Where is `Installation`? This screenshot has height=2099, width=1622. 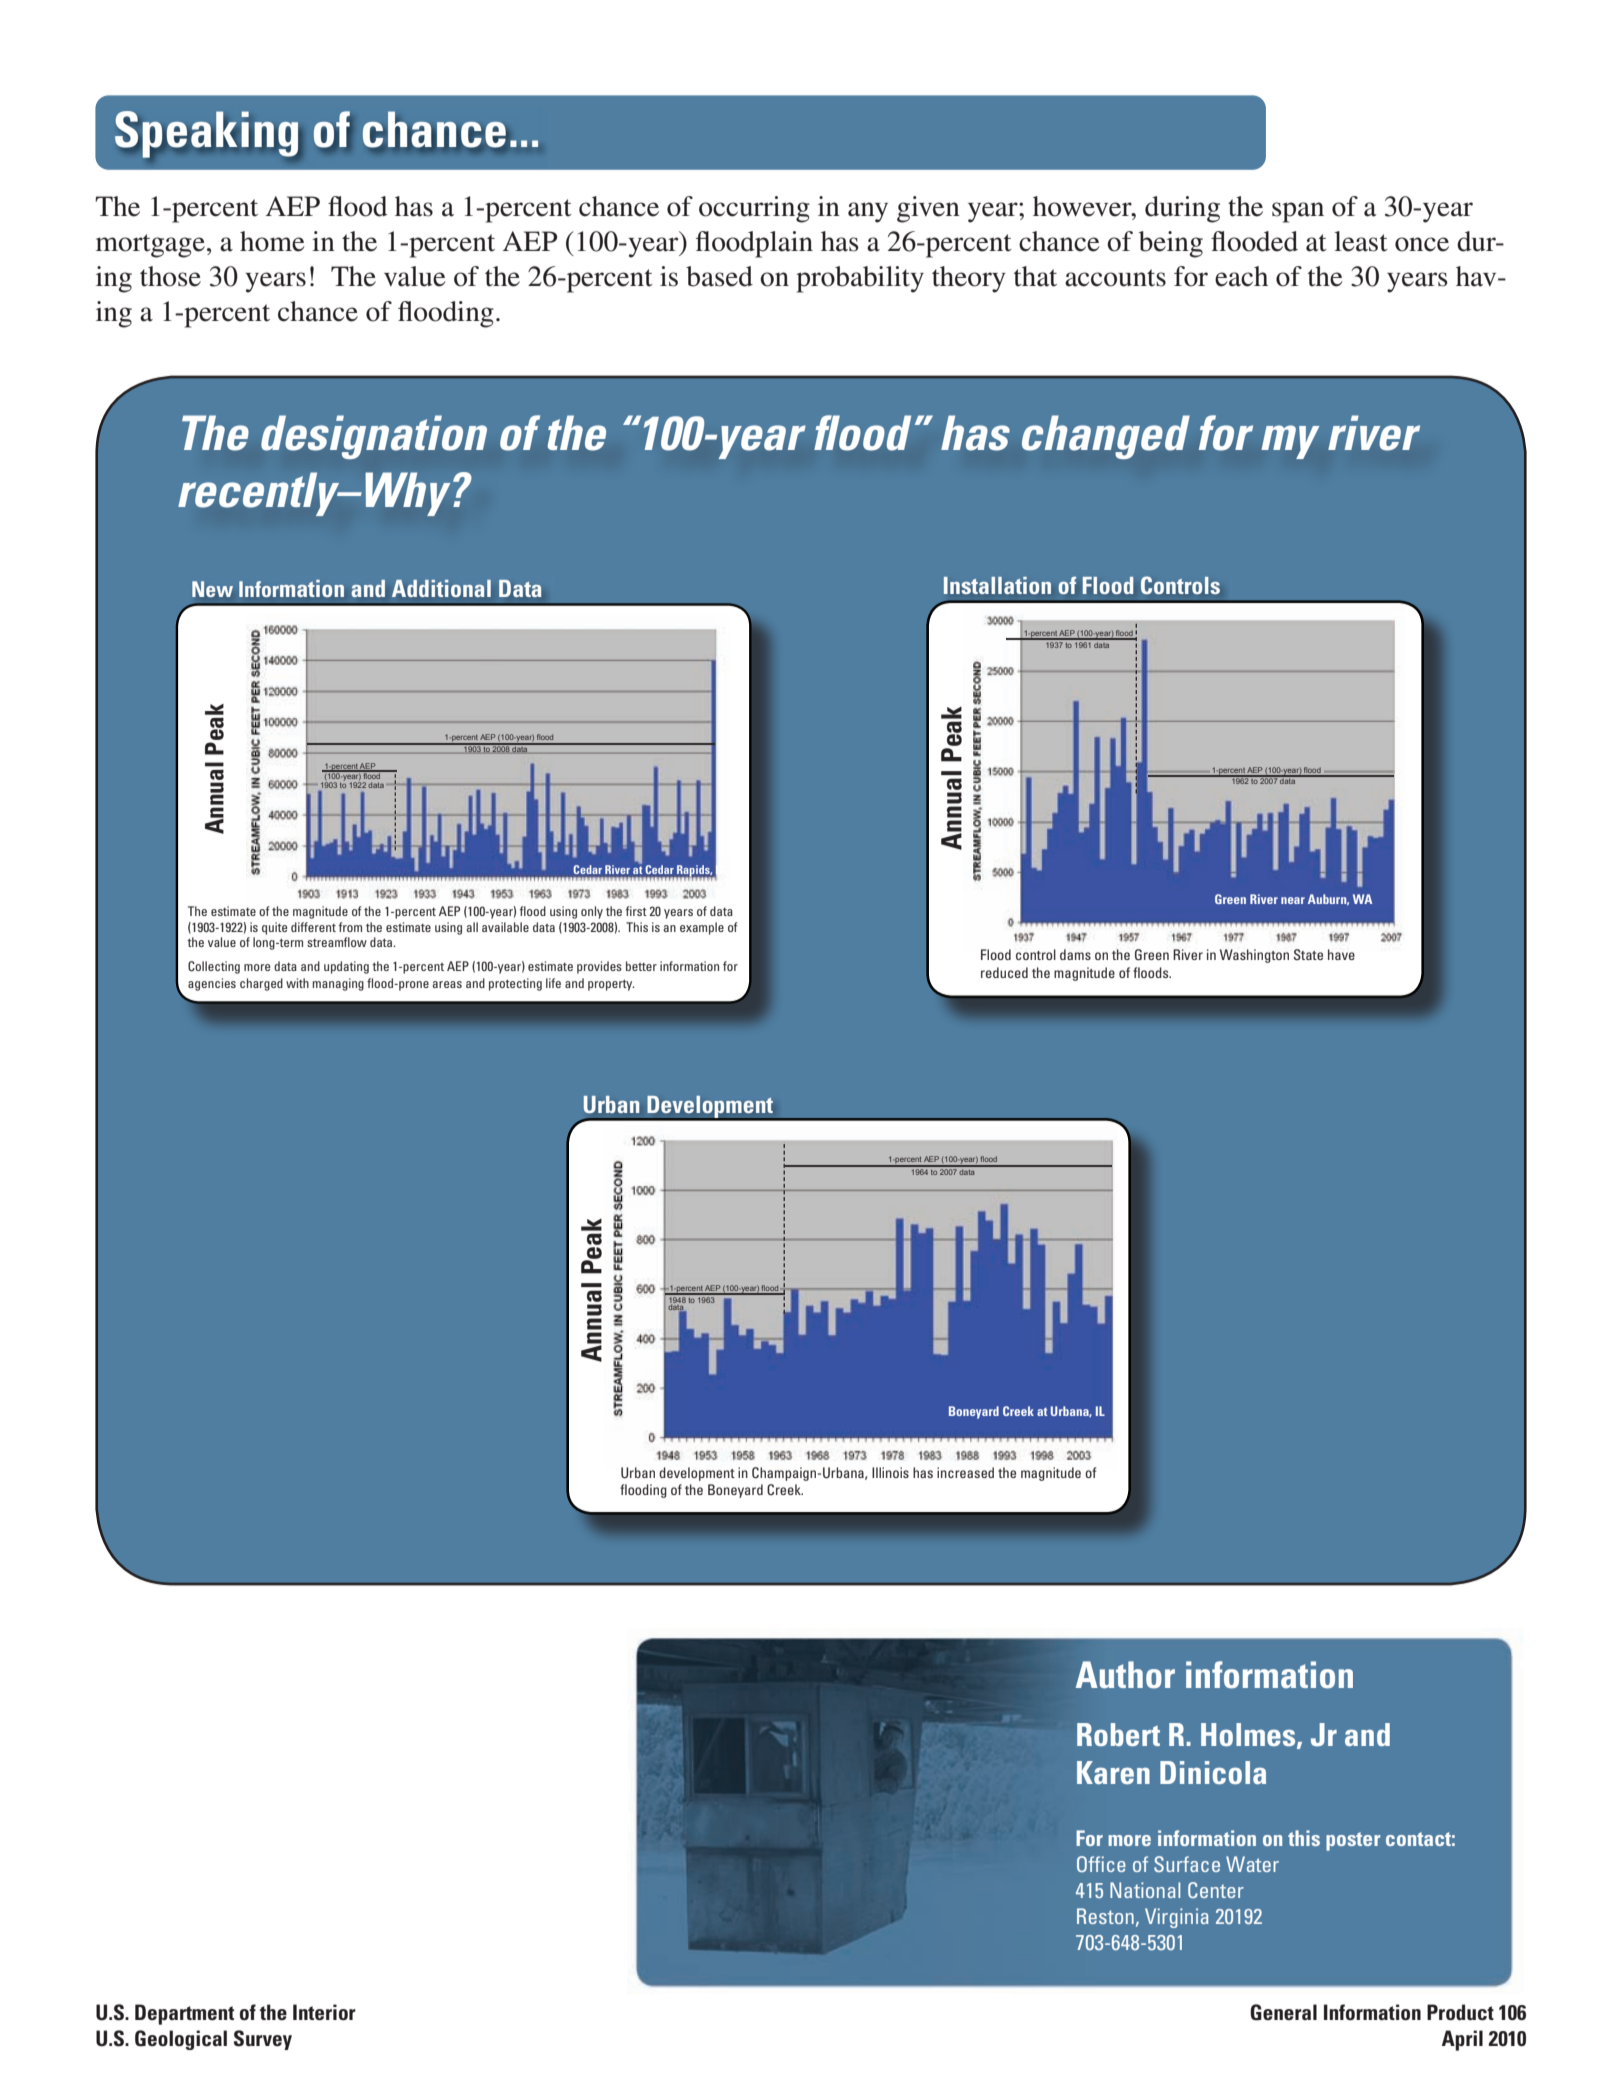 Installation is located at coordinates (997, 585).
